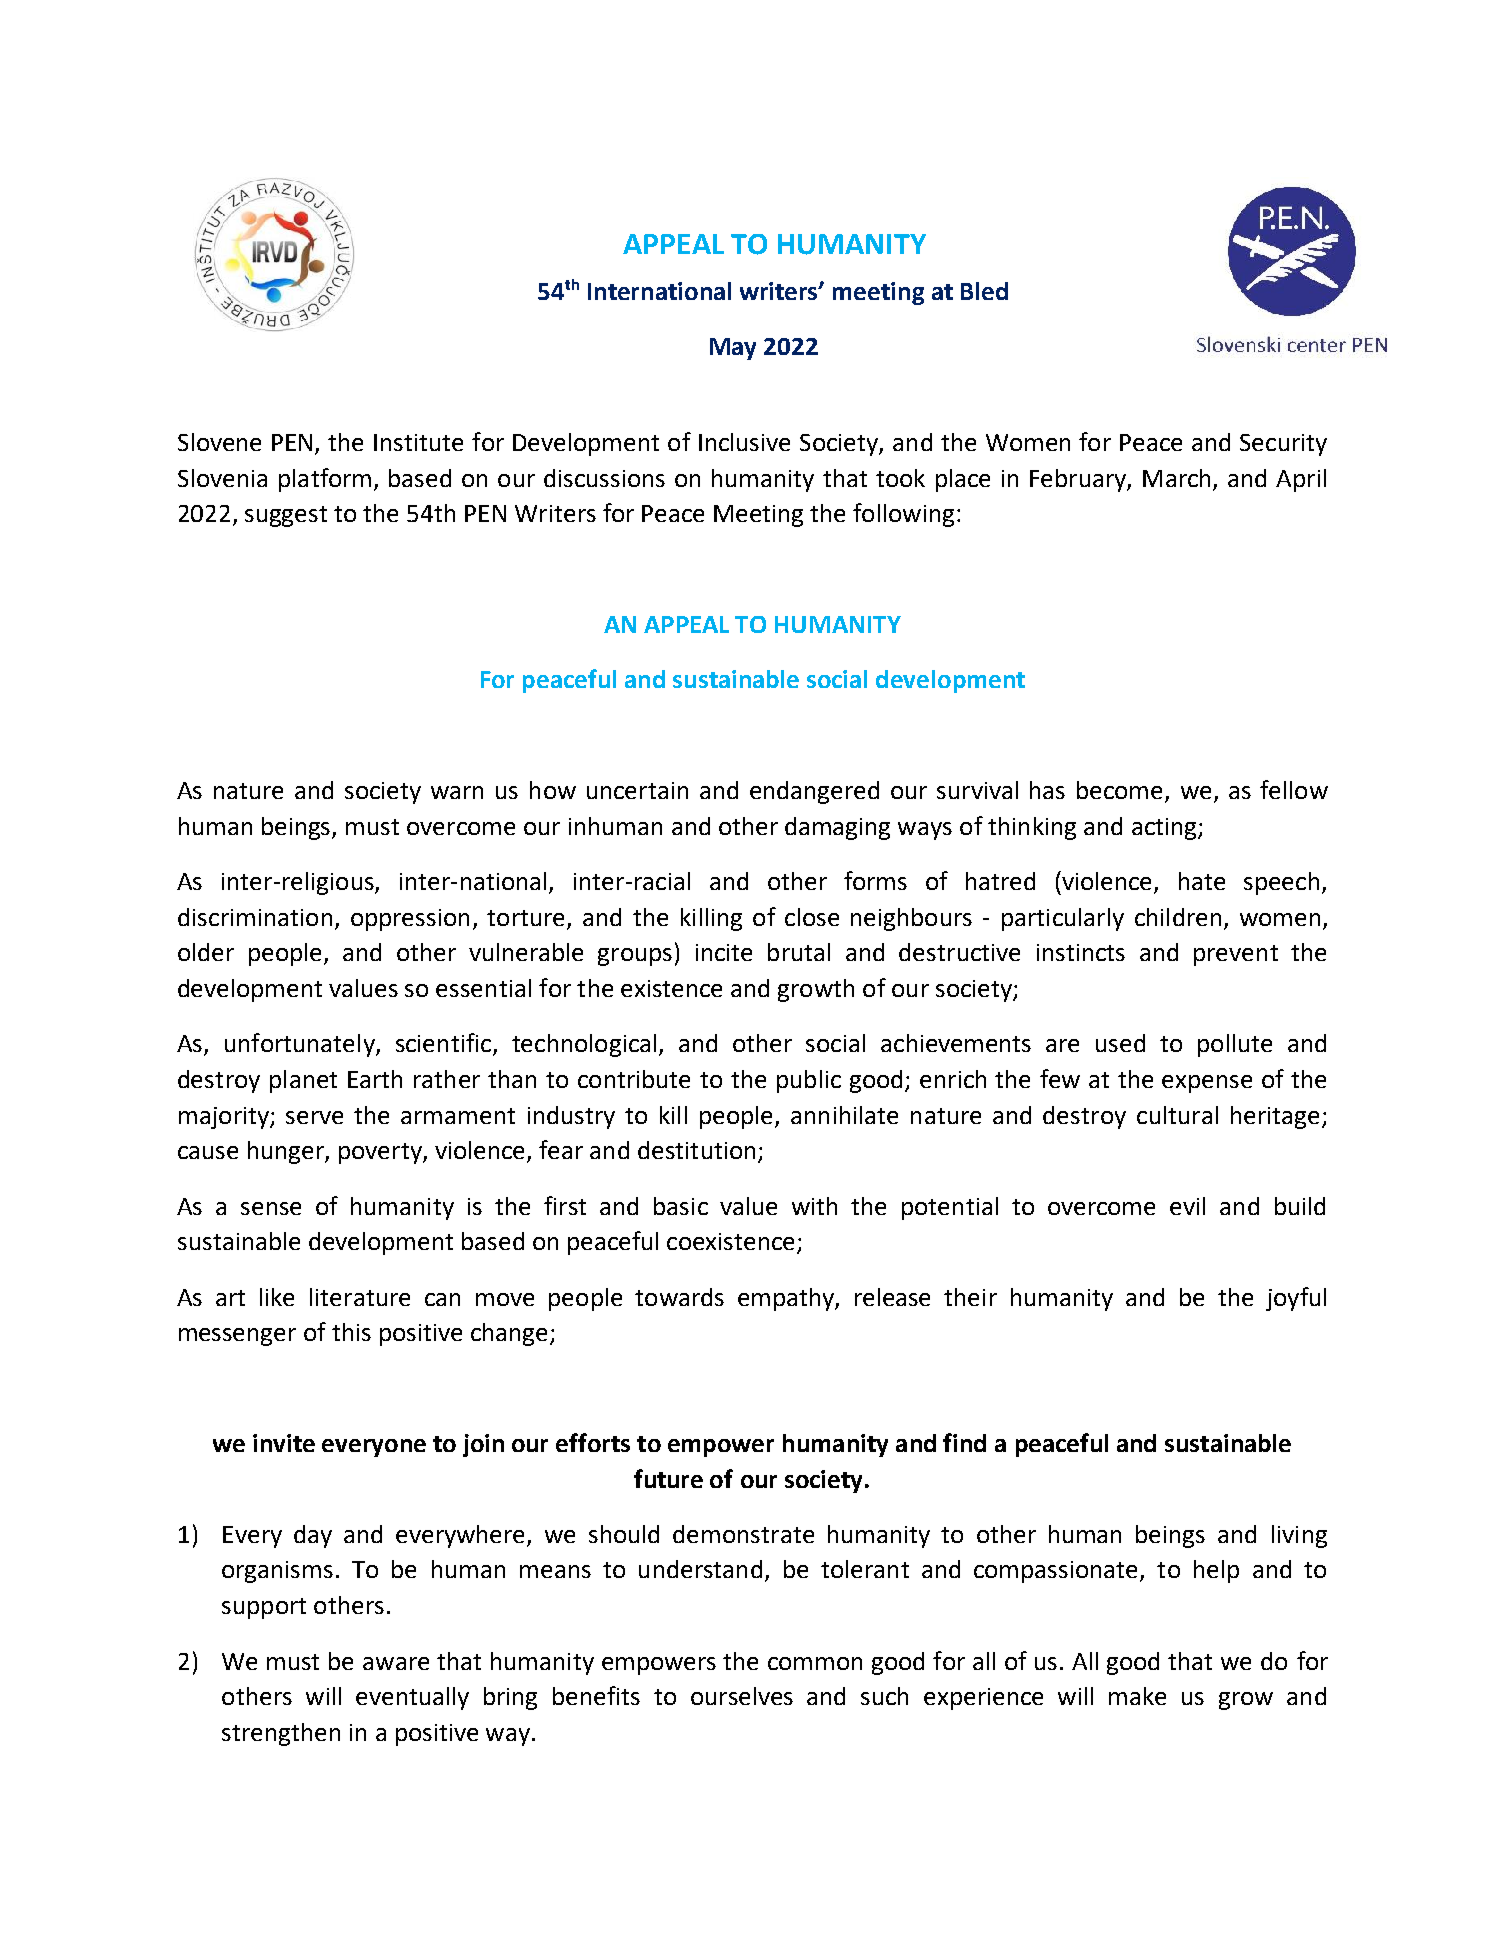 This screenshot has width=1505, height=1948. Describe the element at coordinates (742, 1696) in the screenshot. I see `ourselves` at that location.
